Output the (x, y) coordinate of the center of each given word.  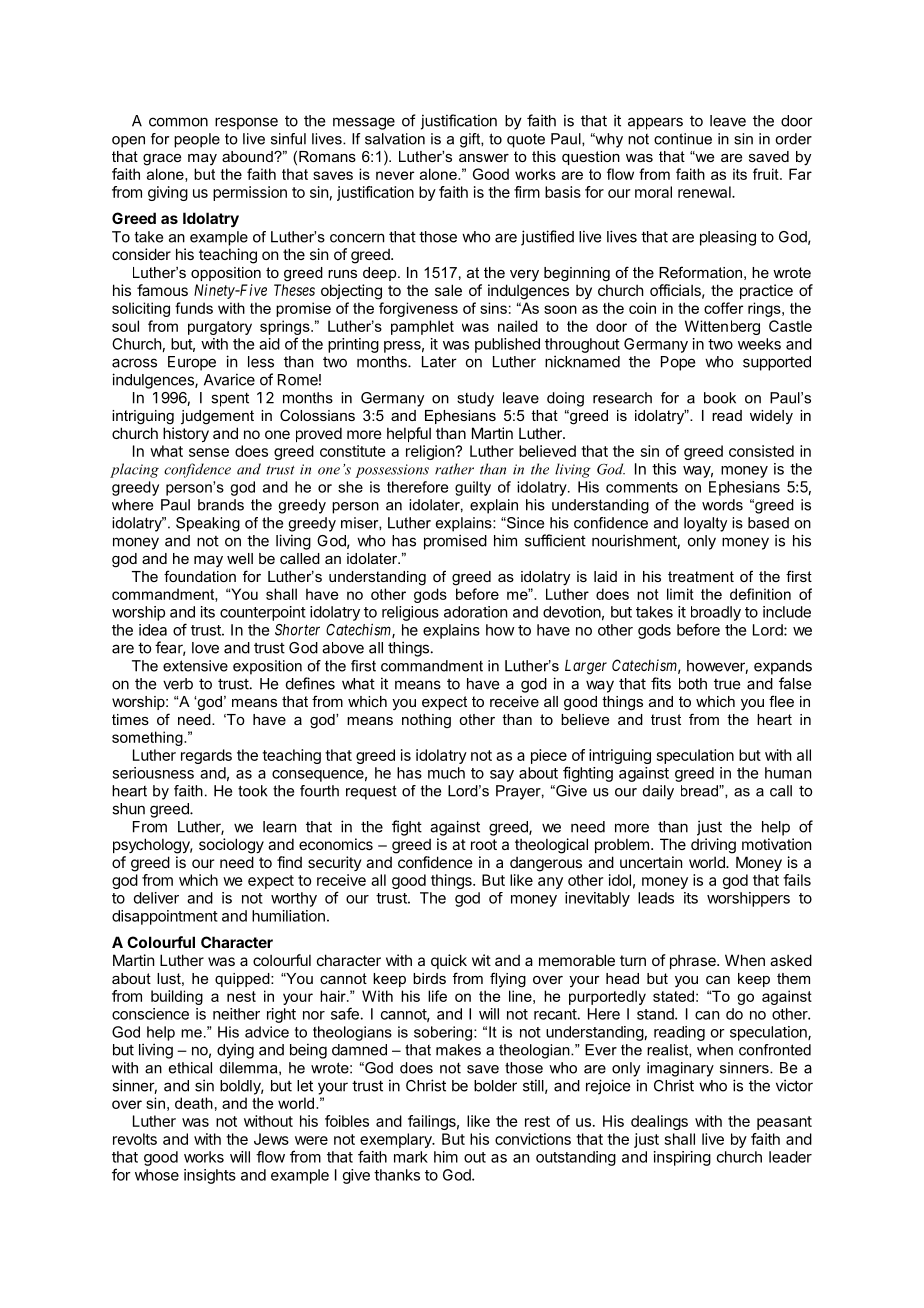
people (197, 140)
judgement (217, 417)
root (484, 844)
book (720, 398)
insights (210, 1176)
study (475, 399)
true (727, 684)
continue (683, 139)
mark (411, 1157)
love (205, 648)
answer (484, 158)
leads (656, 898)
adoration (475, 612)
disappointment (165, 917)
